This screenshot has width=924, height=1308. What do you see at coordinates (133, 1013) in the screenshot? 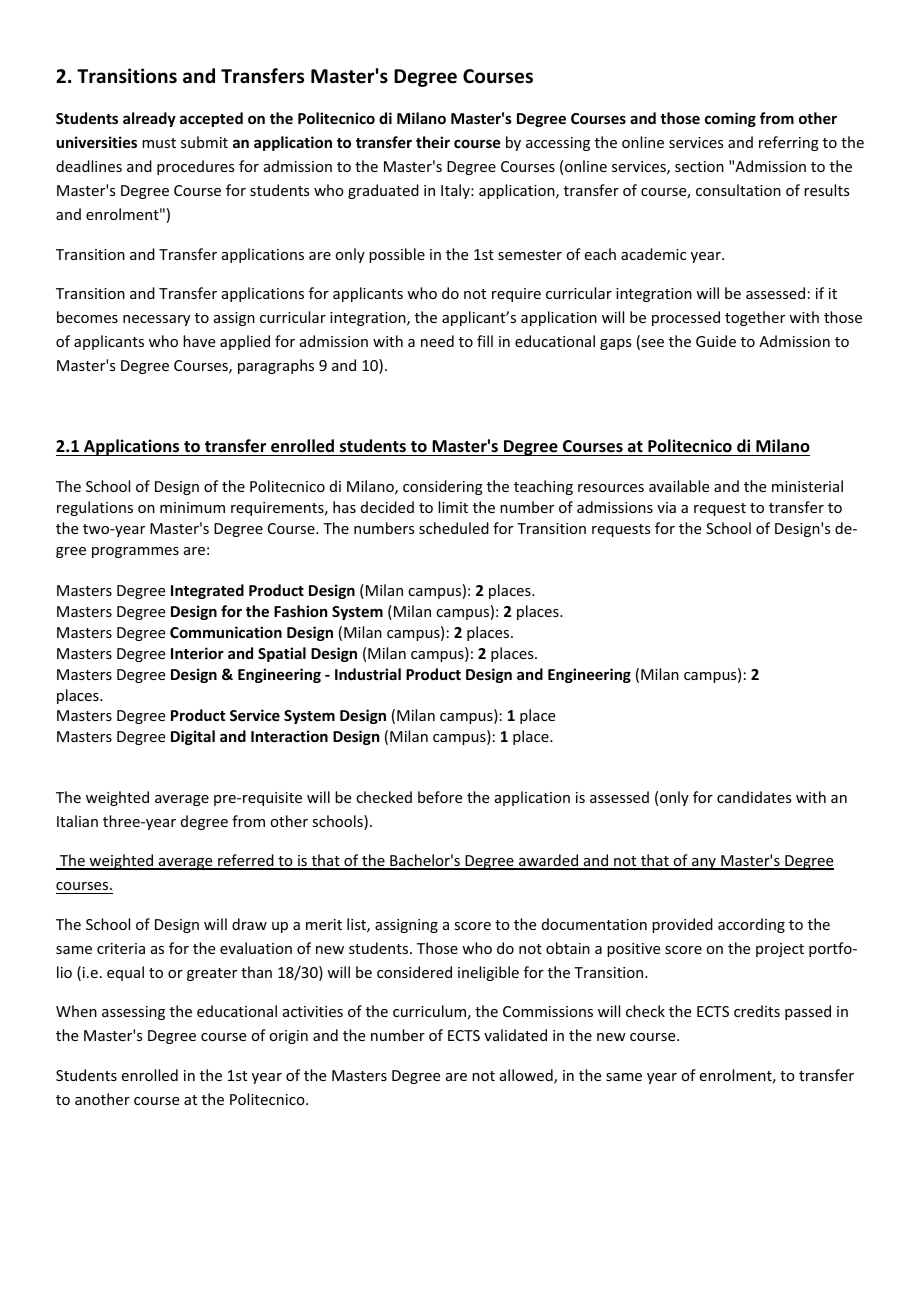
I see `assessing` at bounding box center [133, 1013].
